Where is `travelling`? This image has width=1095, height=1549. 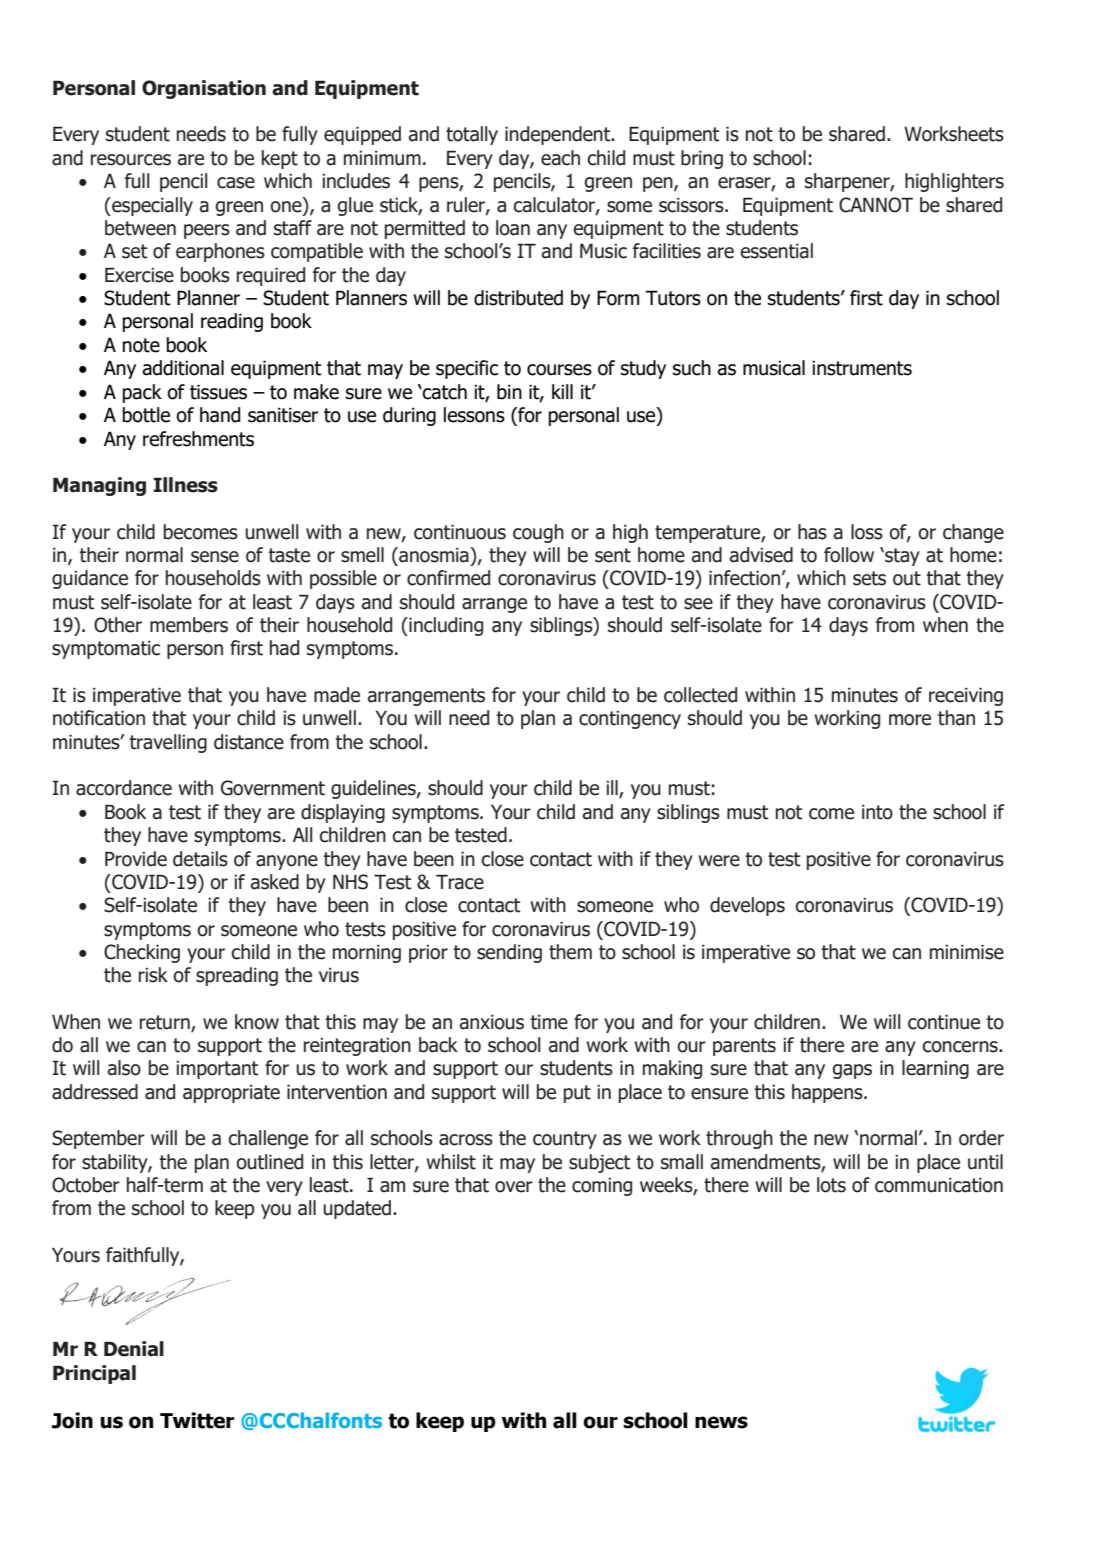
travelling is located at coordinates (168, 743).
